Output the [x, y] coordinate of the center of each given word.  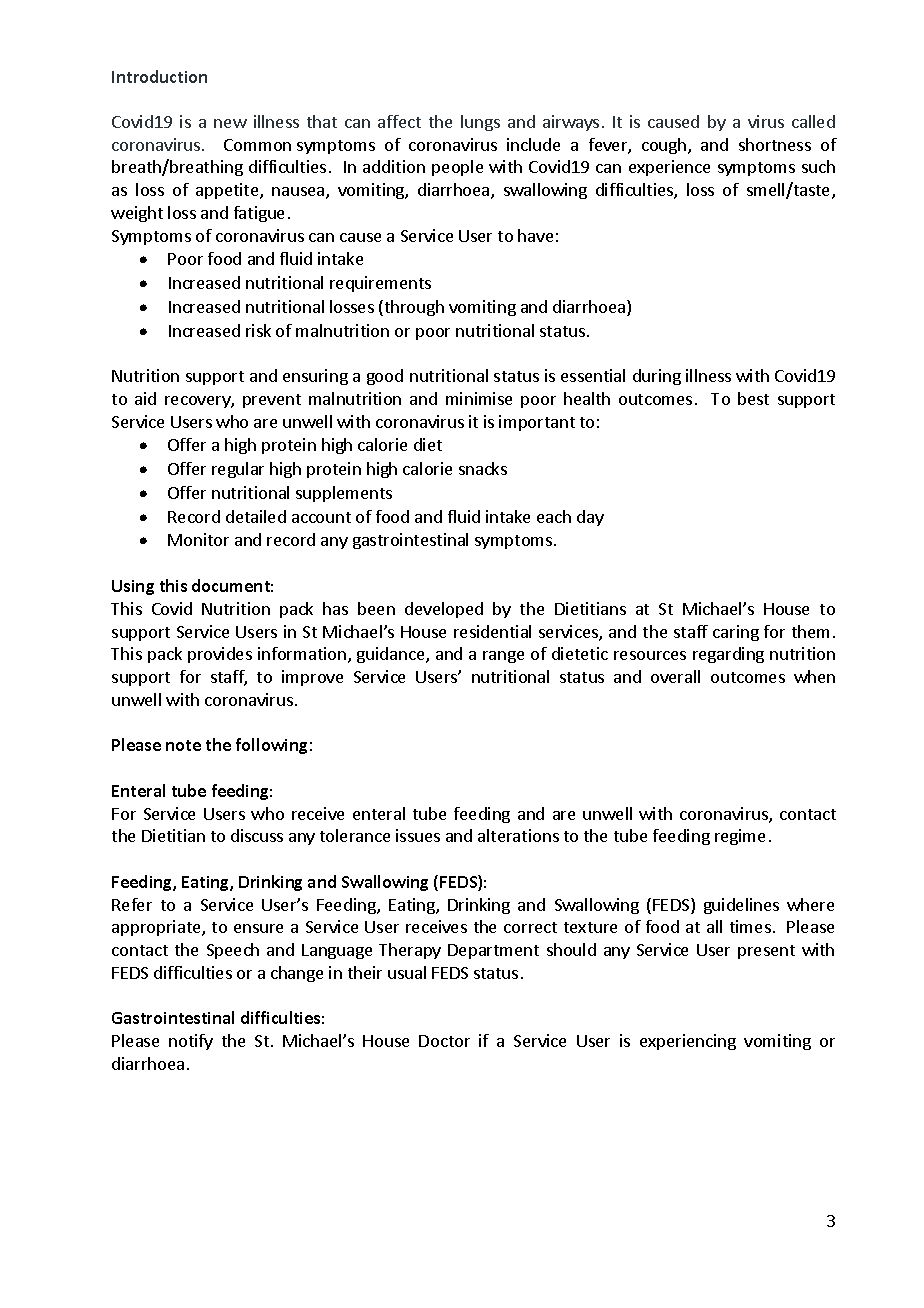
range [503, 657]
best [753, 398]
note [183, 745]
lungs [480, 123]
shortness [775, 144]
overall [675, 676]
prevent [272, 401]
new [230, 123]
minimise [479, 398]
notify [191, 1042]
